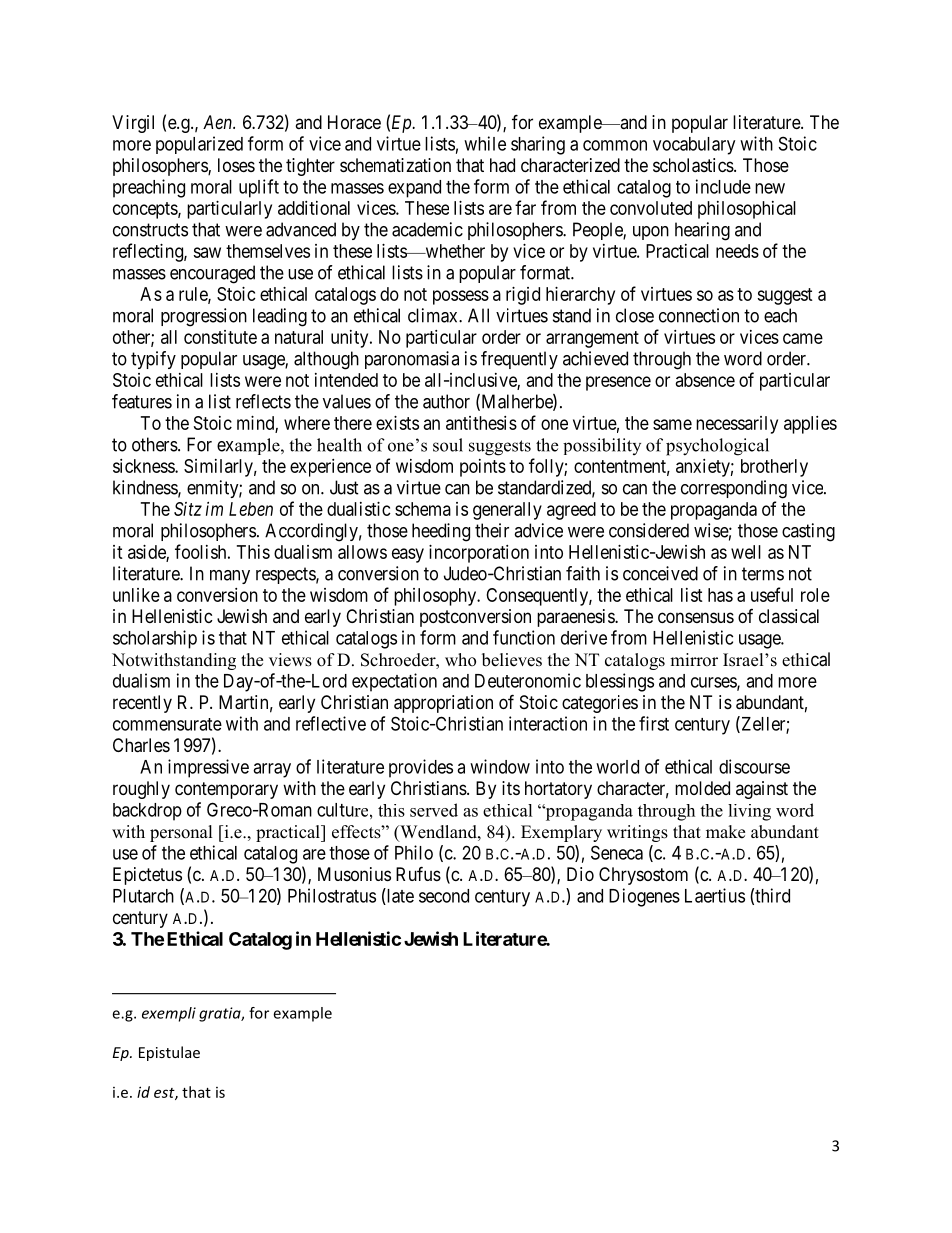 The width and height of the screenshot is (952, 1233). What do you see at coordinates (236, 165) in the screenshot?
I see `loses` at bounding box center [236, 165].
